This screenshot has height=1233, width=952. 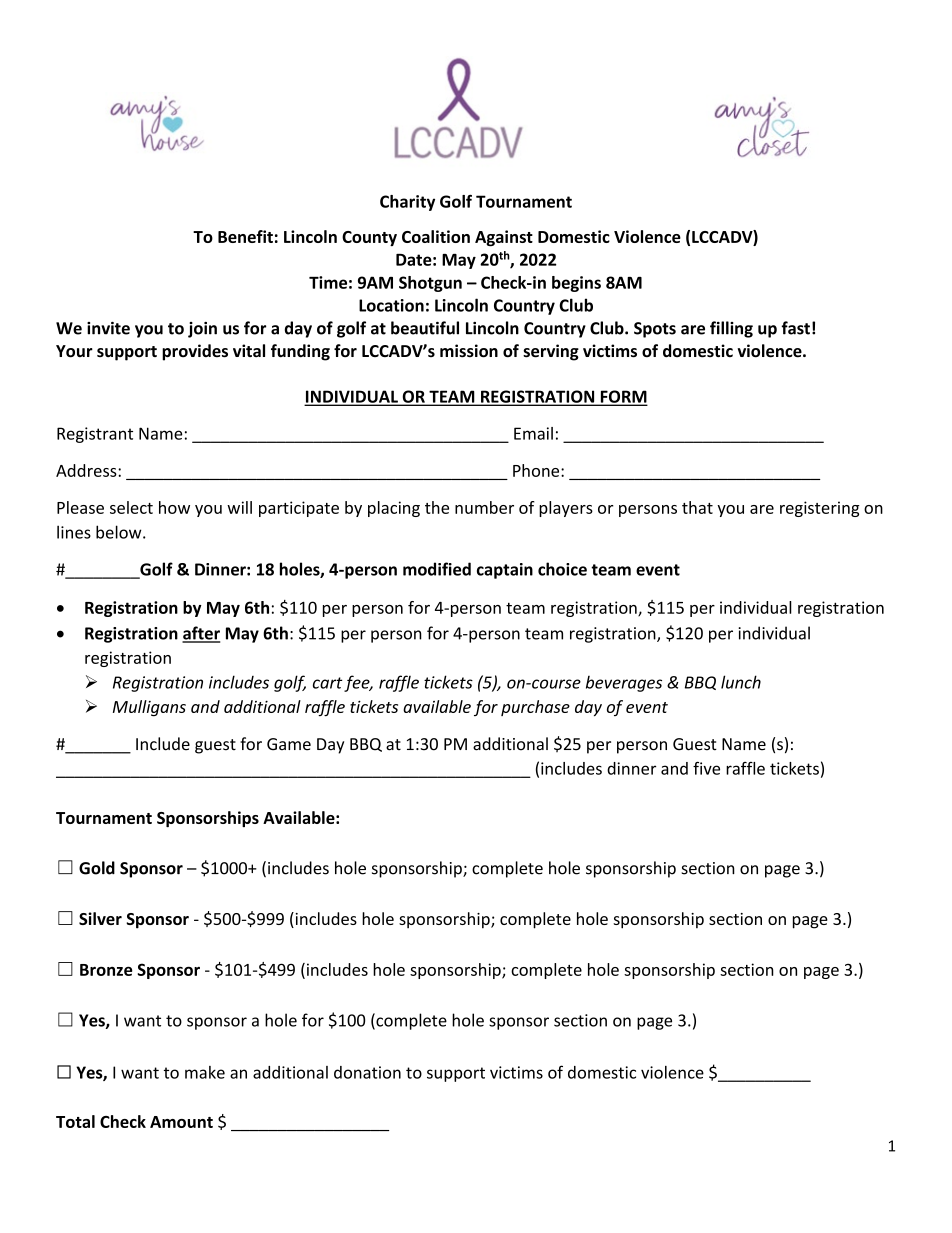 What do you see at coordinates (181, 1122) in the screenshot?
I see `Amount` at bounding box center [181, 1122].
